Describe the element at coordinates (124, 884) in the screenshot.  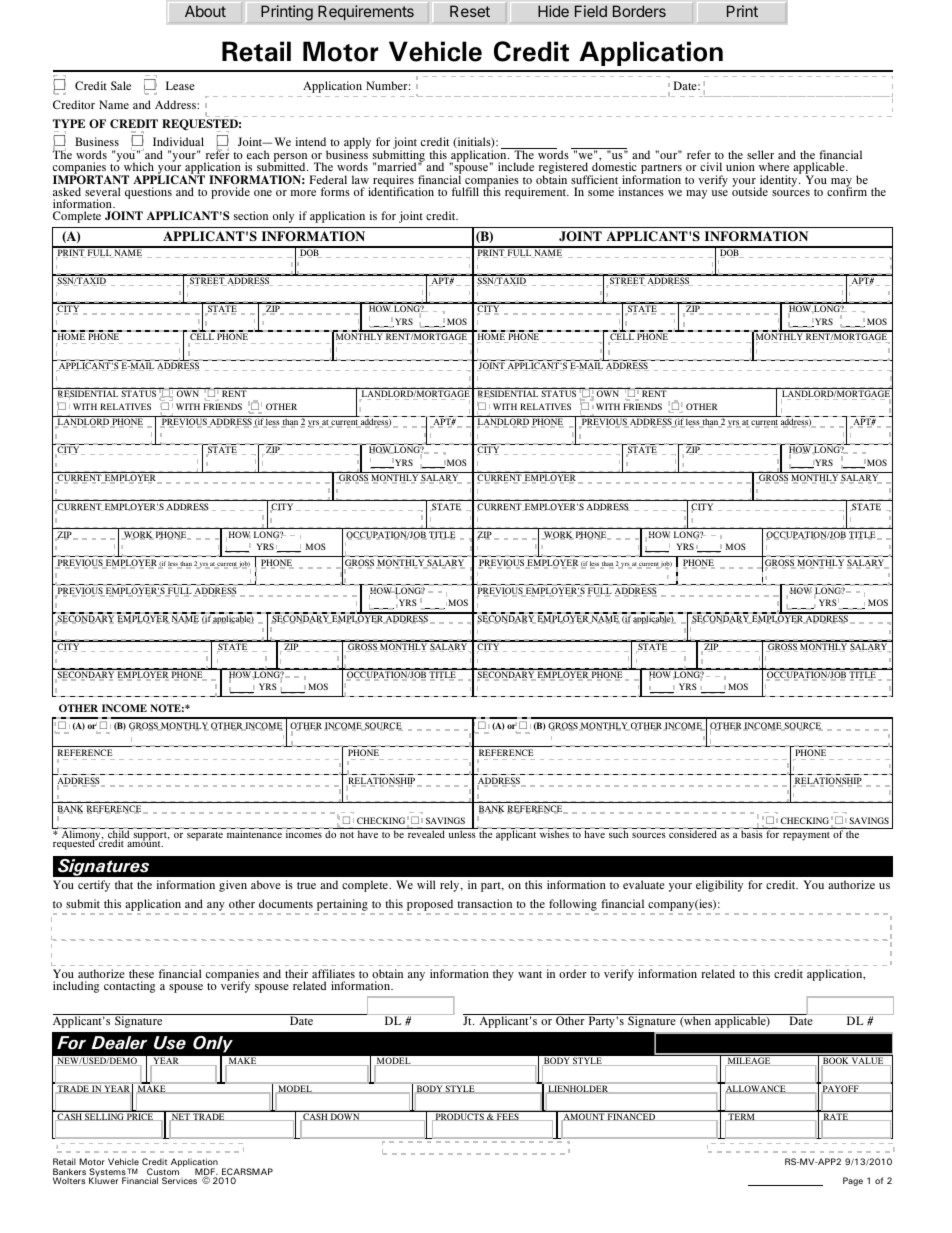
I see `that` at that location.
